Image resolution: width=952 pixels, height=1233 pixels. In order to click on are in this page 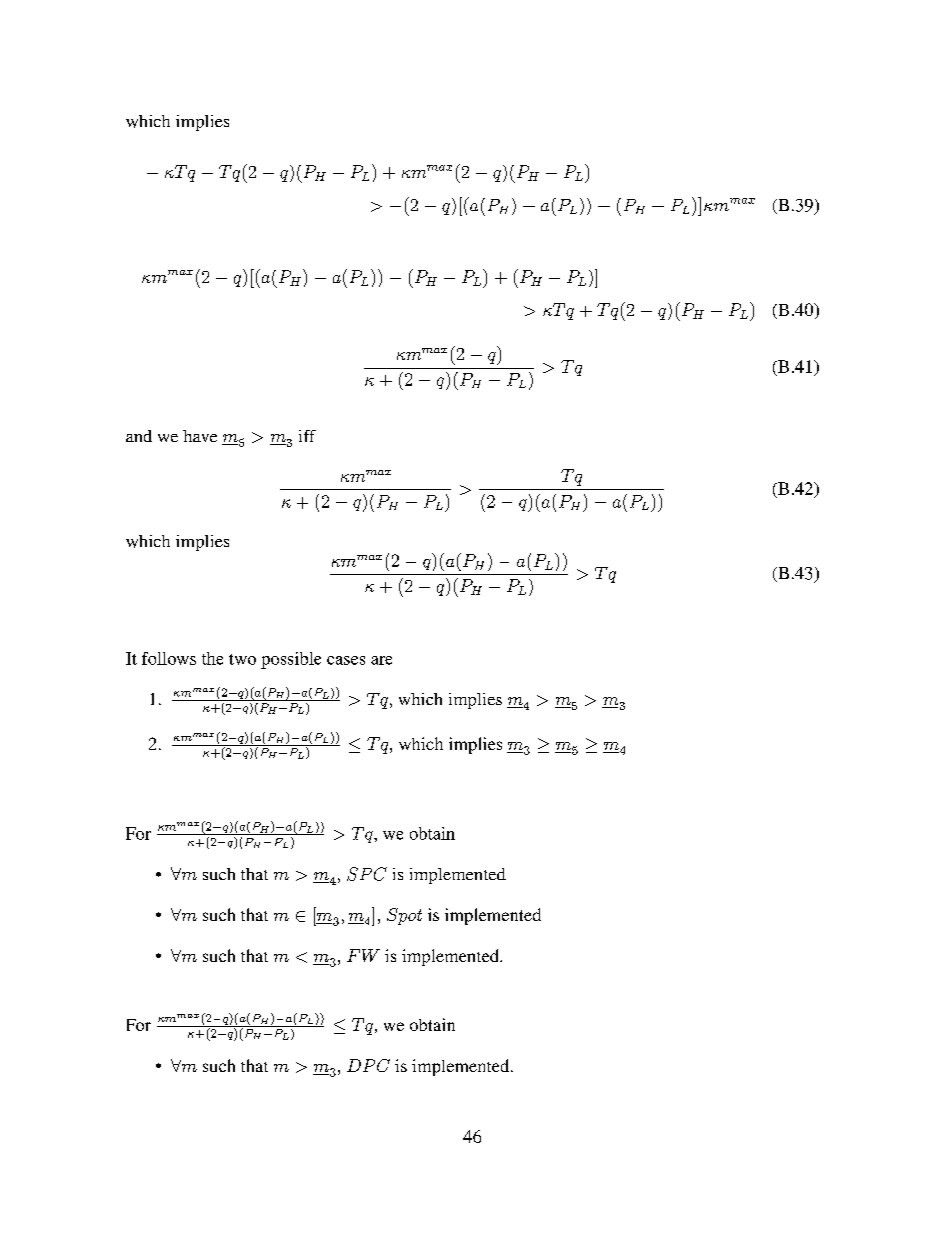, I will do `click(381, 660)`.
